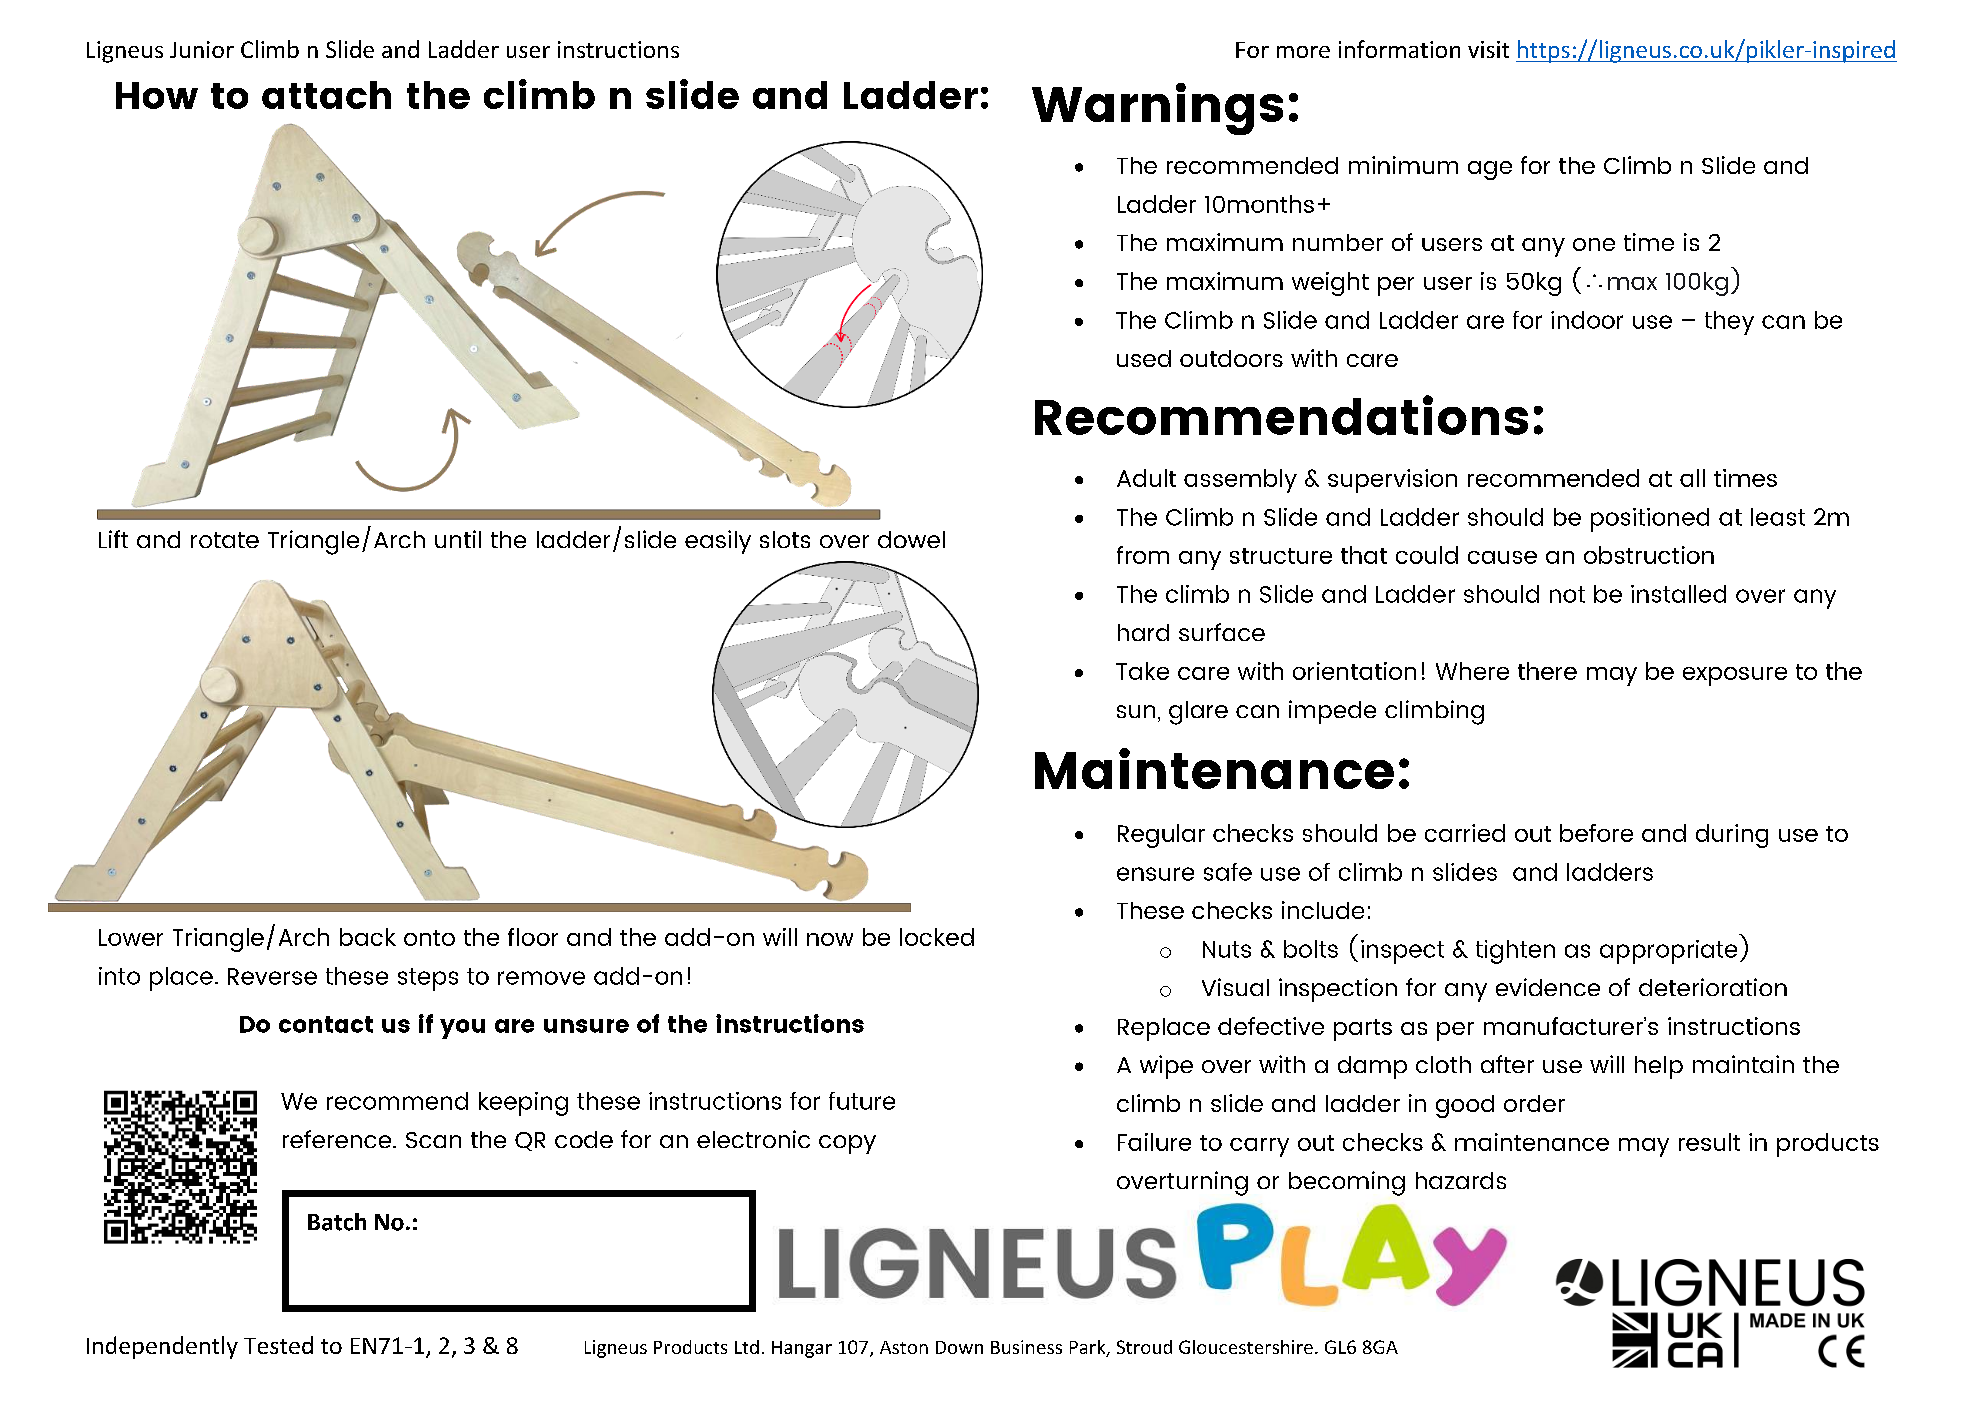  Describe the element at coordinates (458, 539) in the screenshot. I see `until` at that location.
